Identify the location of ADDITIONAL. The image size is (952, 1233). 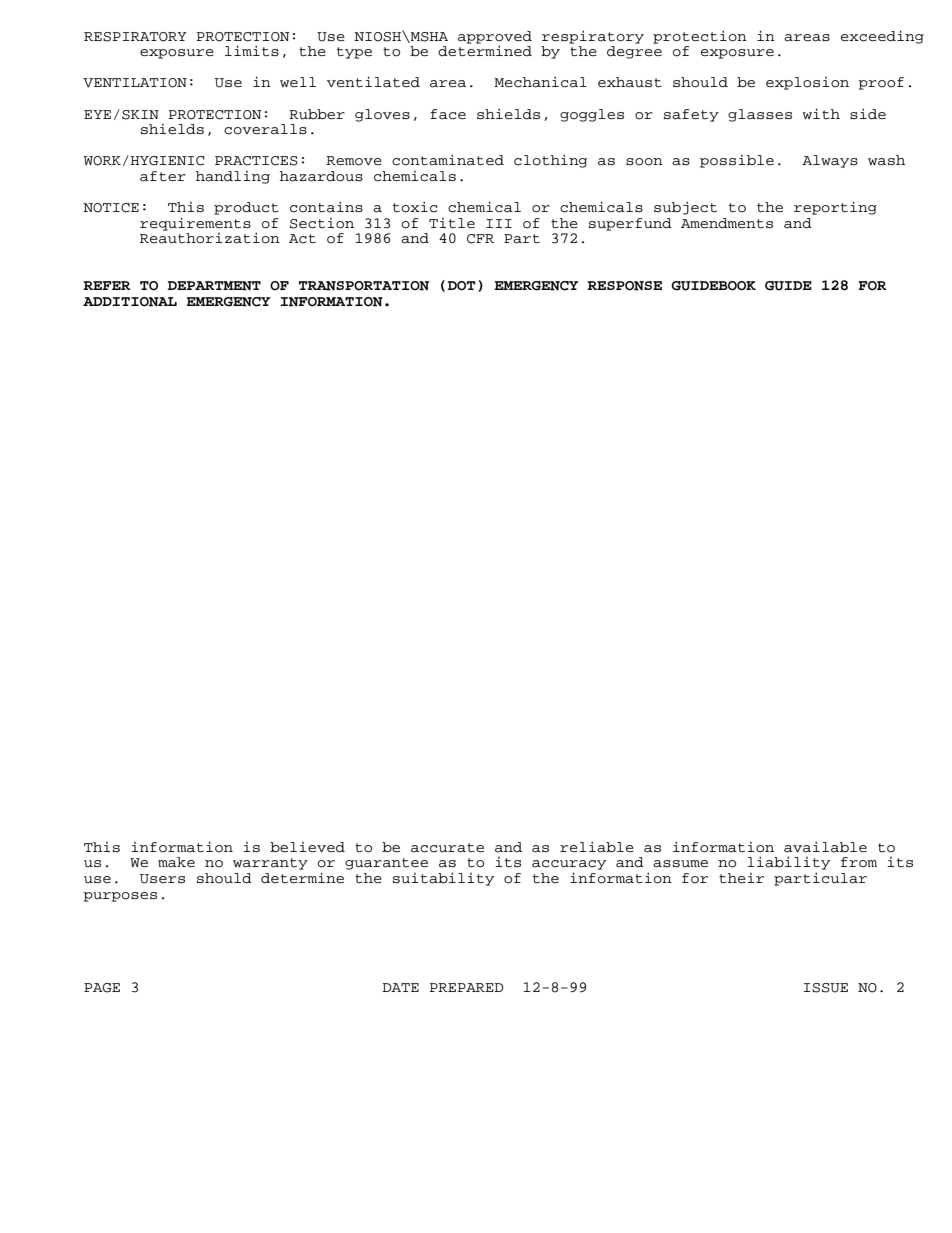
(130, 302).
